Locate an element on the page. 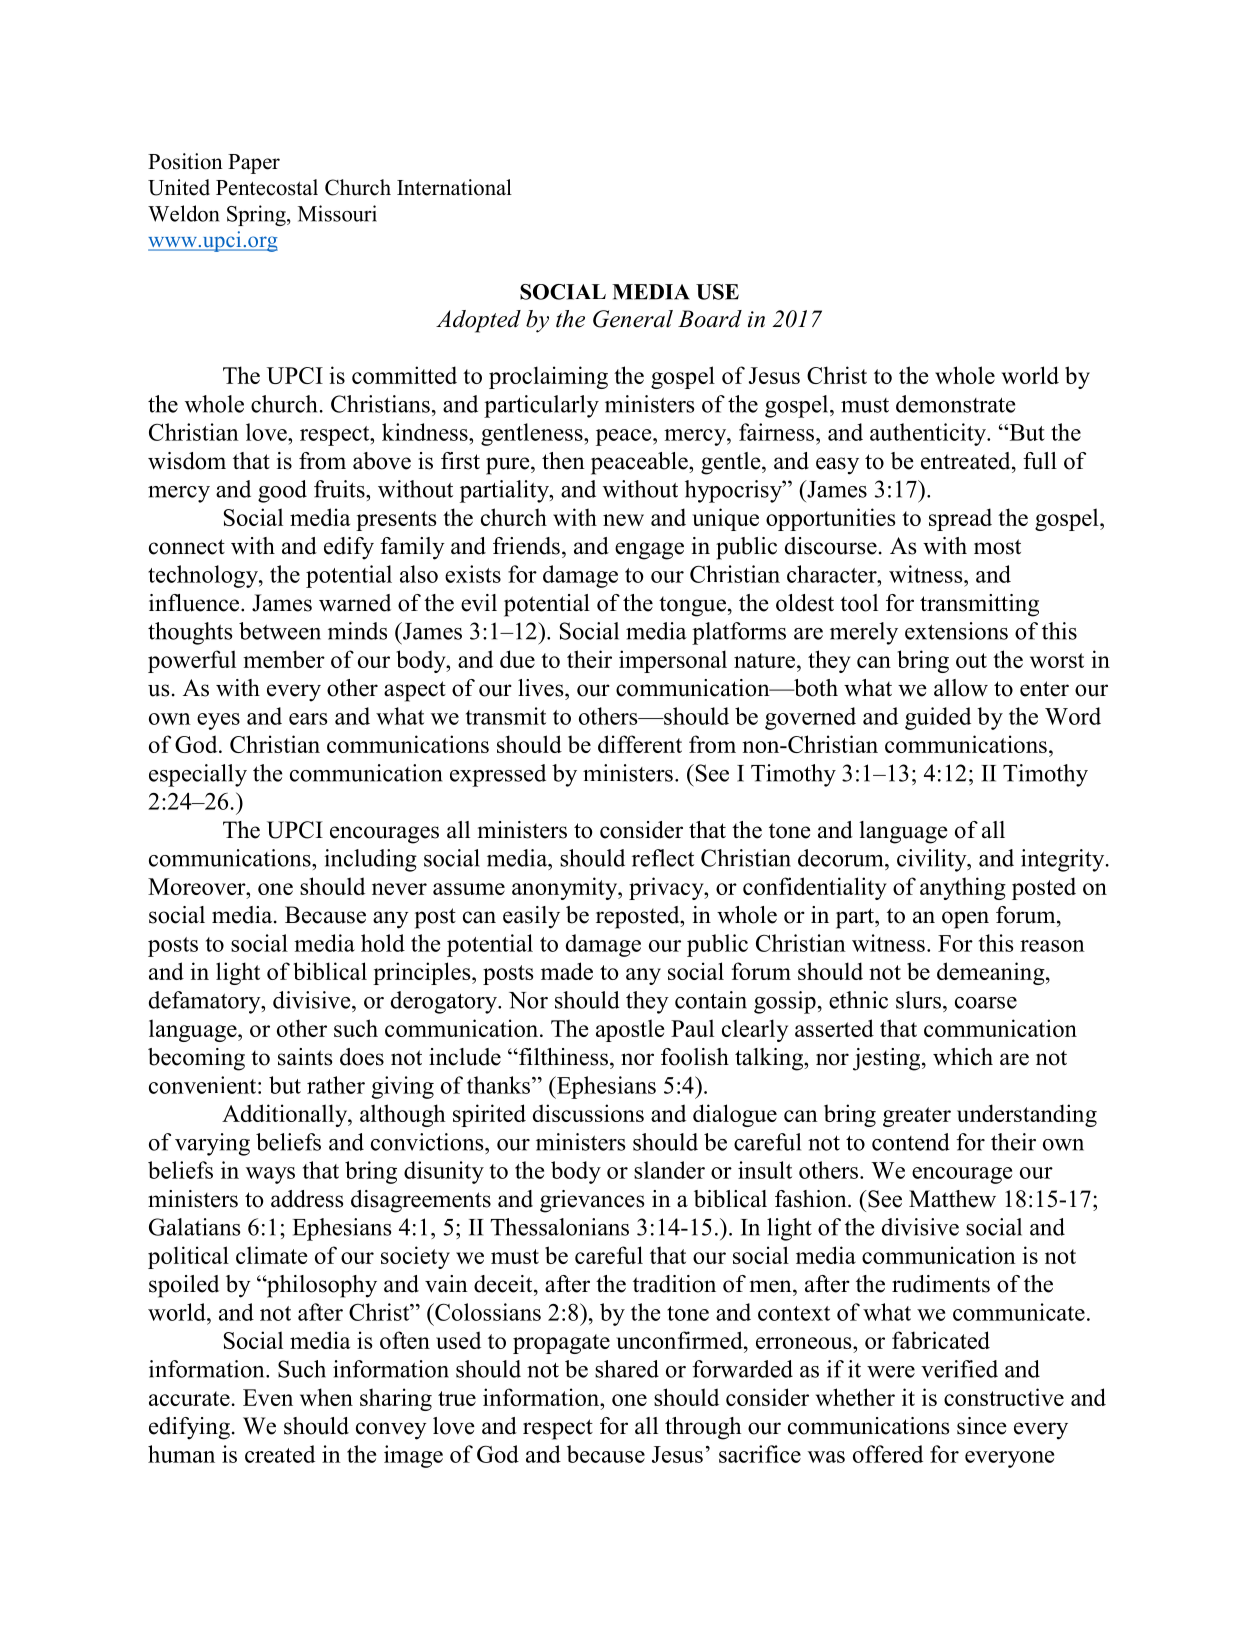 This page has height=1629, width=1259. civility is located at coordinates (933, 860).
